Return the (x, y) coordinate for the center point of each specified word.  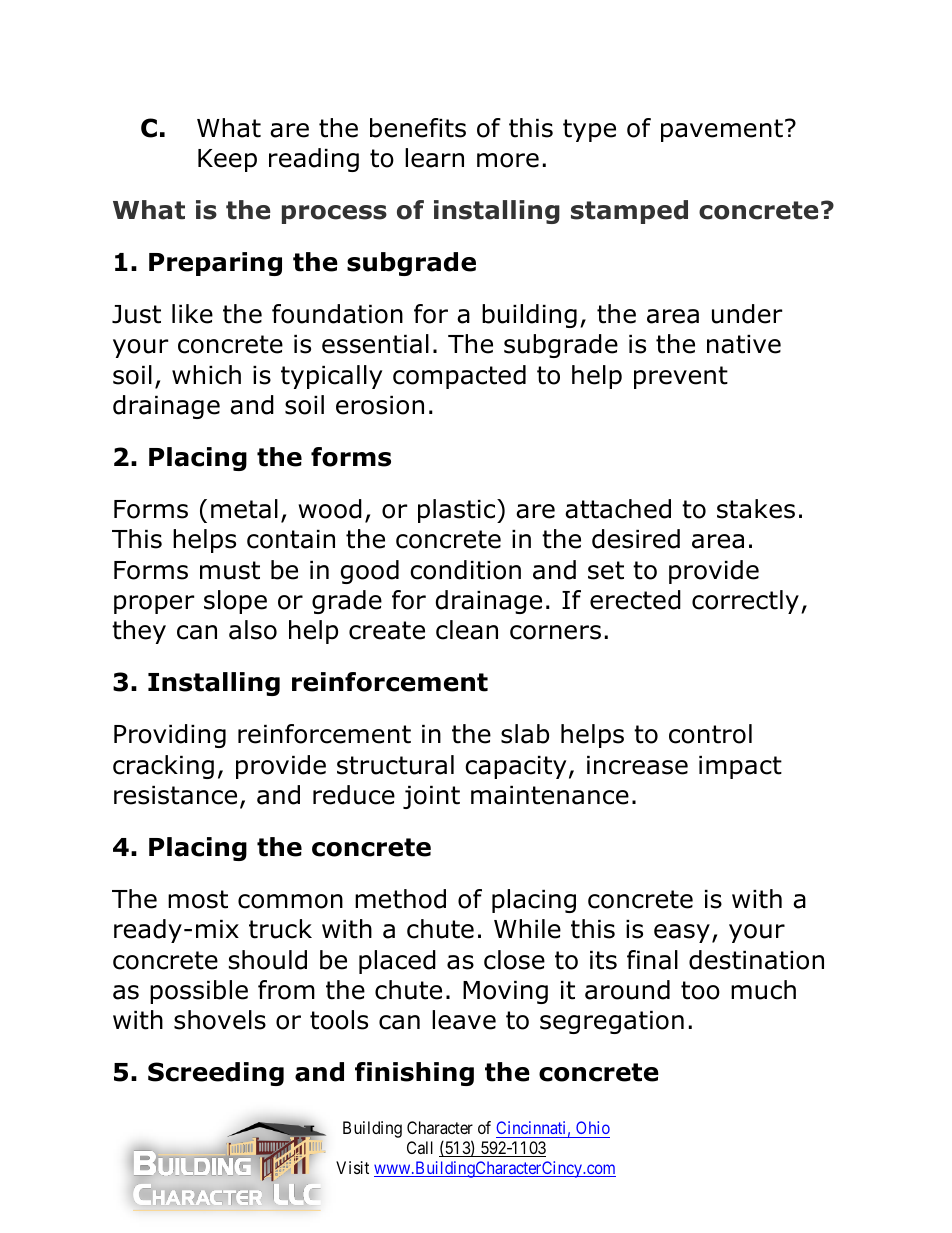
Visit (352, 1167)
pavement (722, 130)
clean (467, 630)
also (253, 630)
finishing (414, 1074)
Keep (227, 160)
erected (635, 600)
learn (434, 158)
